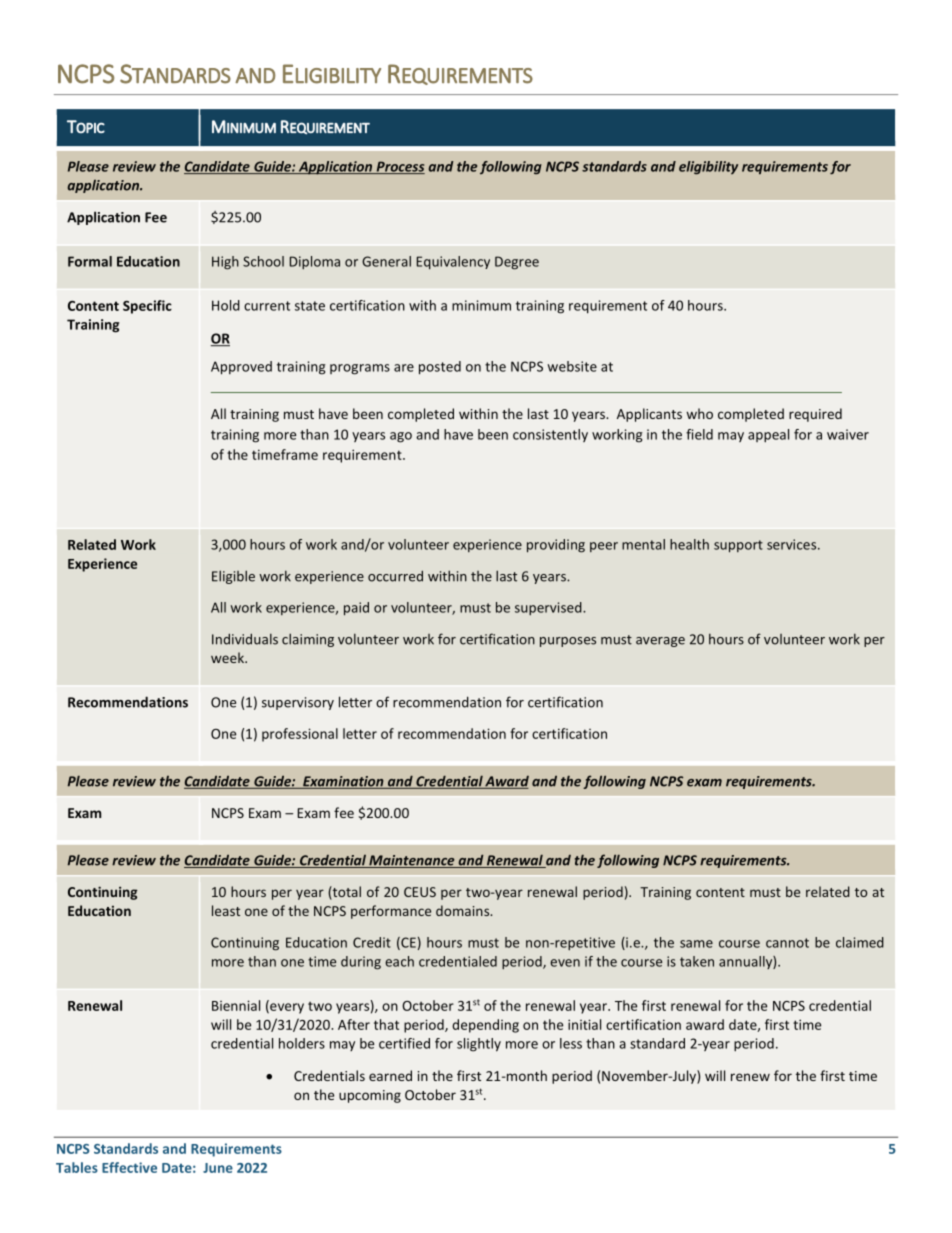  I want to click on less, so click(571, 1043).
